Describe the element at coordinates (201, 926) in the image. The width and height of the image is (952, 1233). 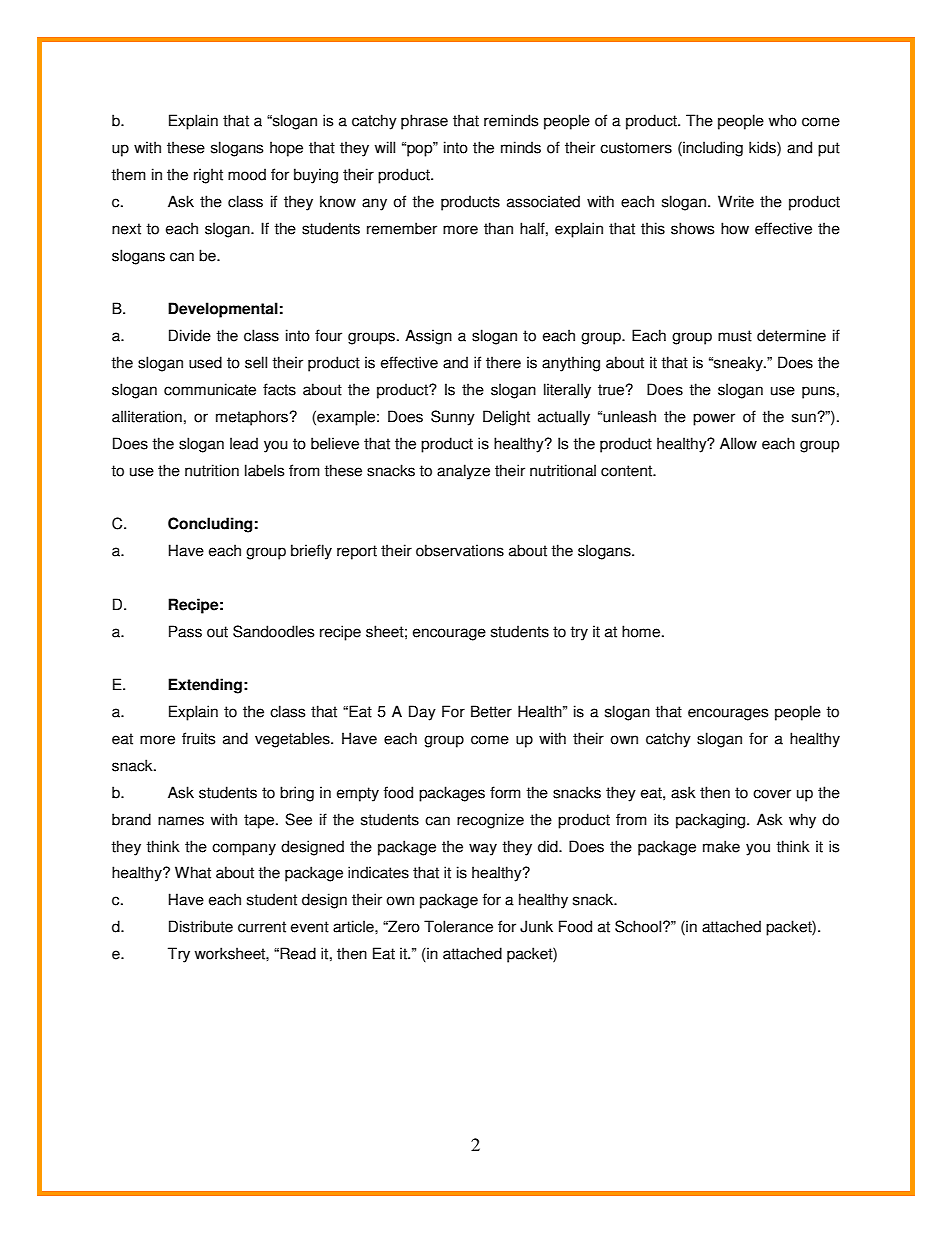
I see `Distribute` at that location.
